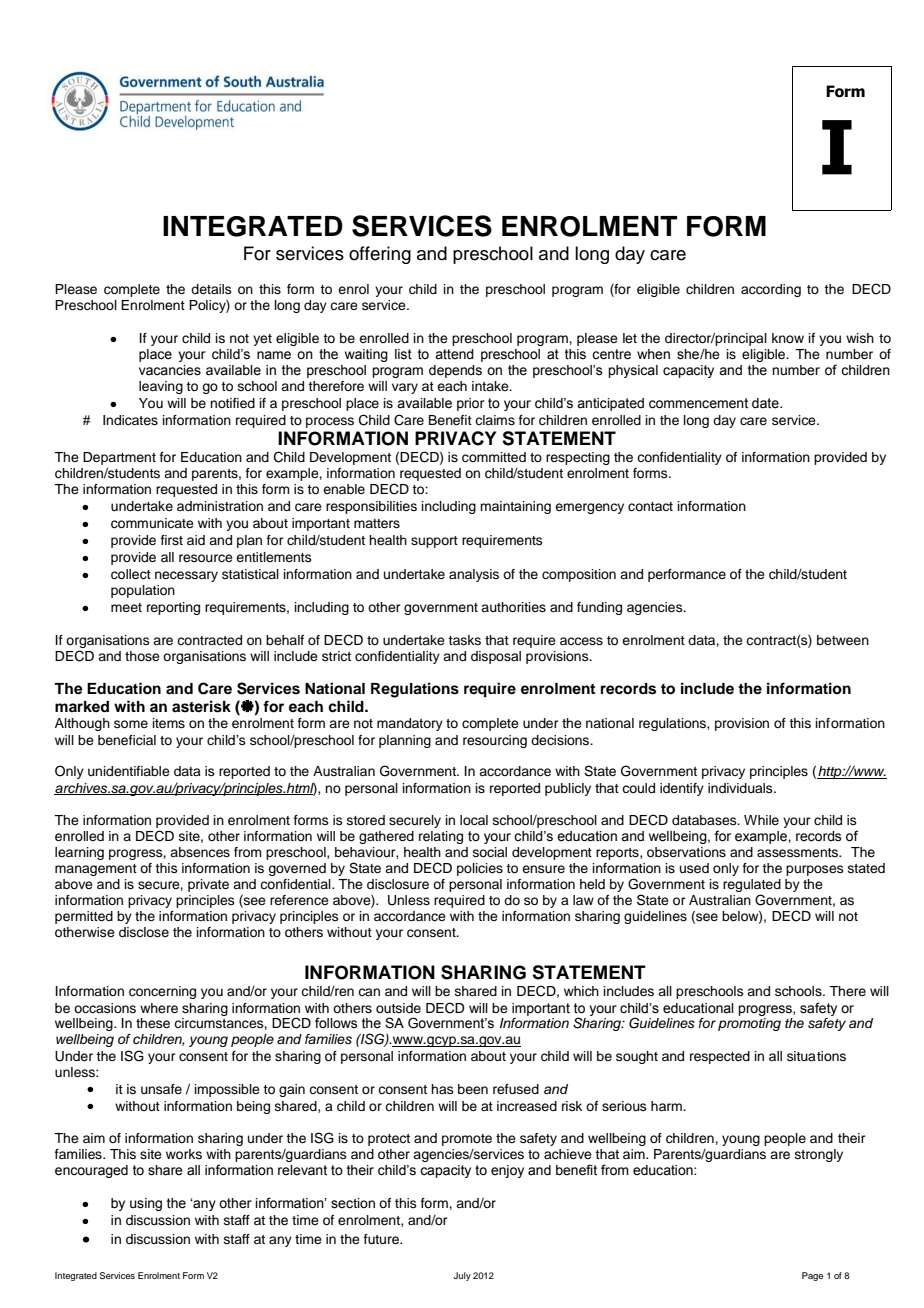 The width and height of the screenshot is (924, 1308). Describe the element at coordinates (843, 640) in the screenshot. I see `between` at that location.
